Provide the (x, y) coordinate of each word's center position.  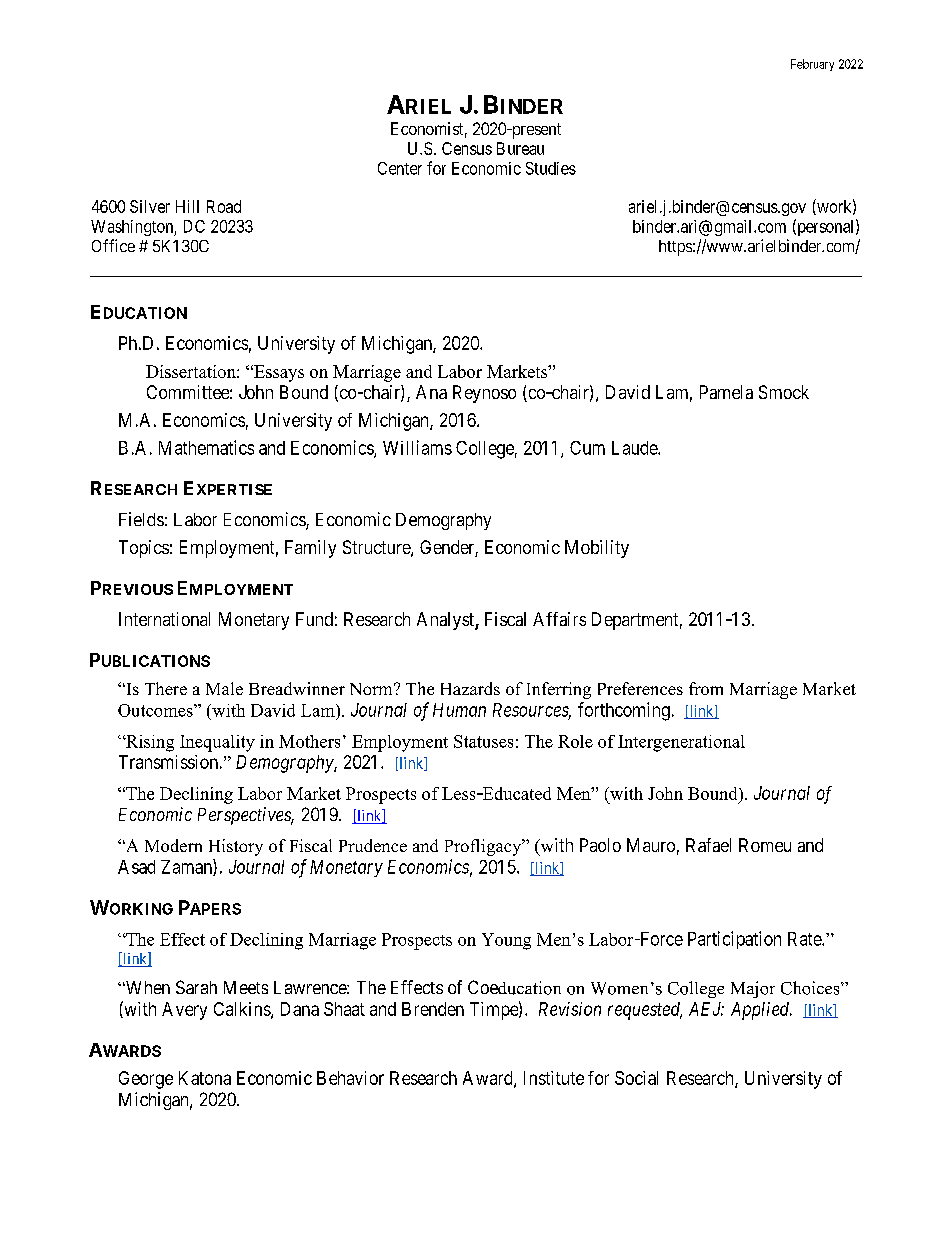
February (812, 65)
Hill (187, 206)
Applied (761, 1011)
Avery (184, 1011)
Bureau (520, 148)
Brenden (433, 1009)
